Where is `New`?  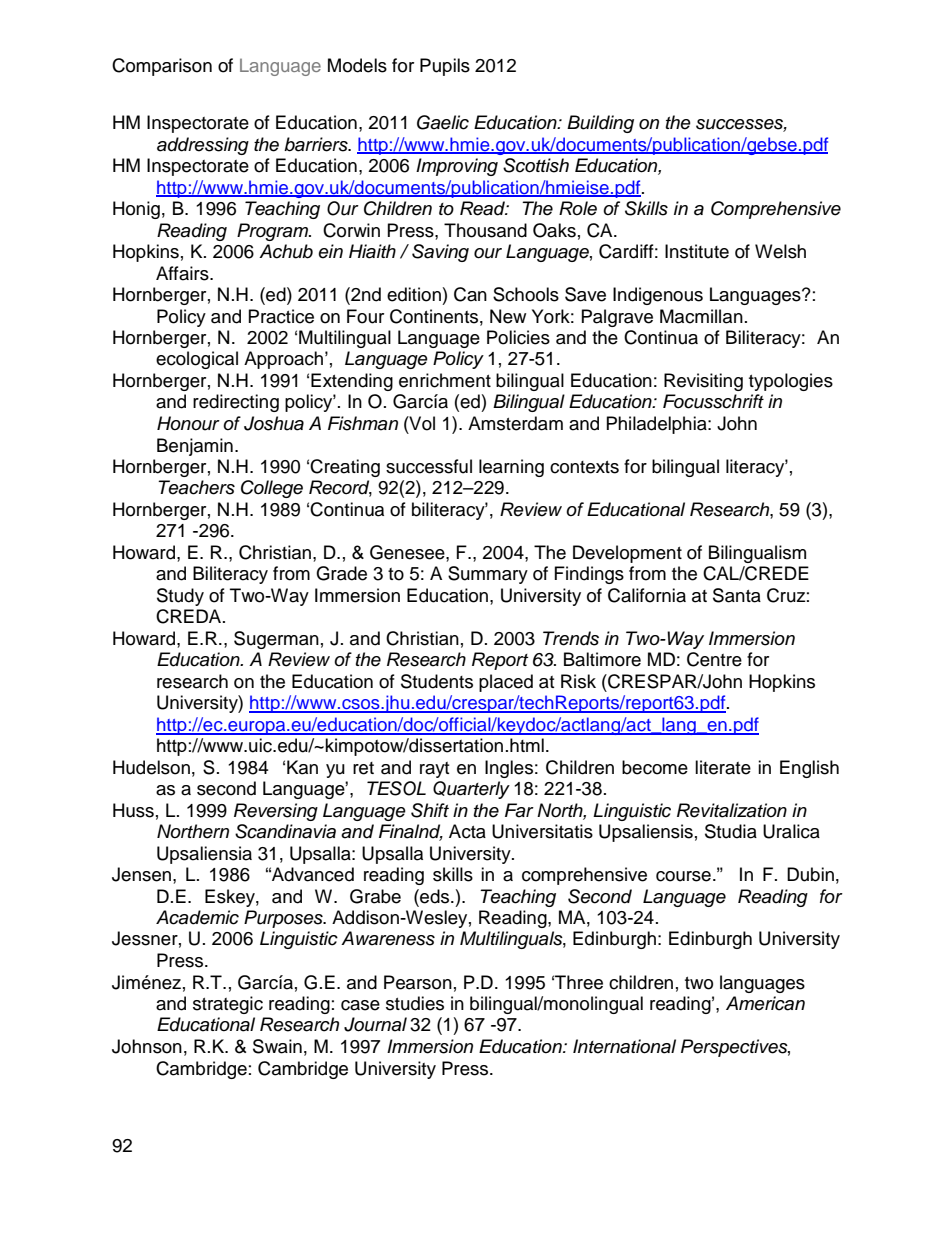
New is located at coordinates (508, 316).
